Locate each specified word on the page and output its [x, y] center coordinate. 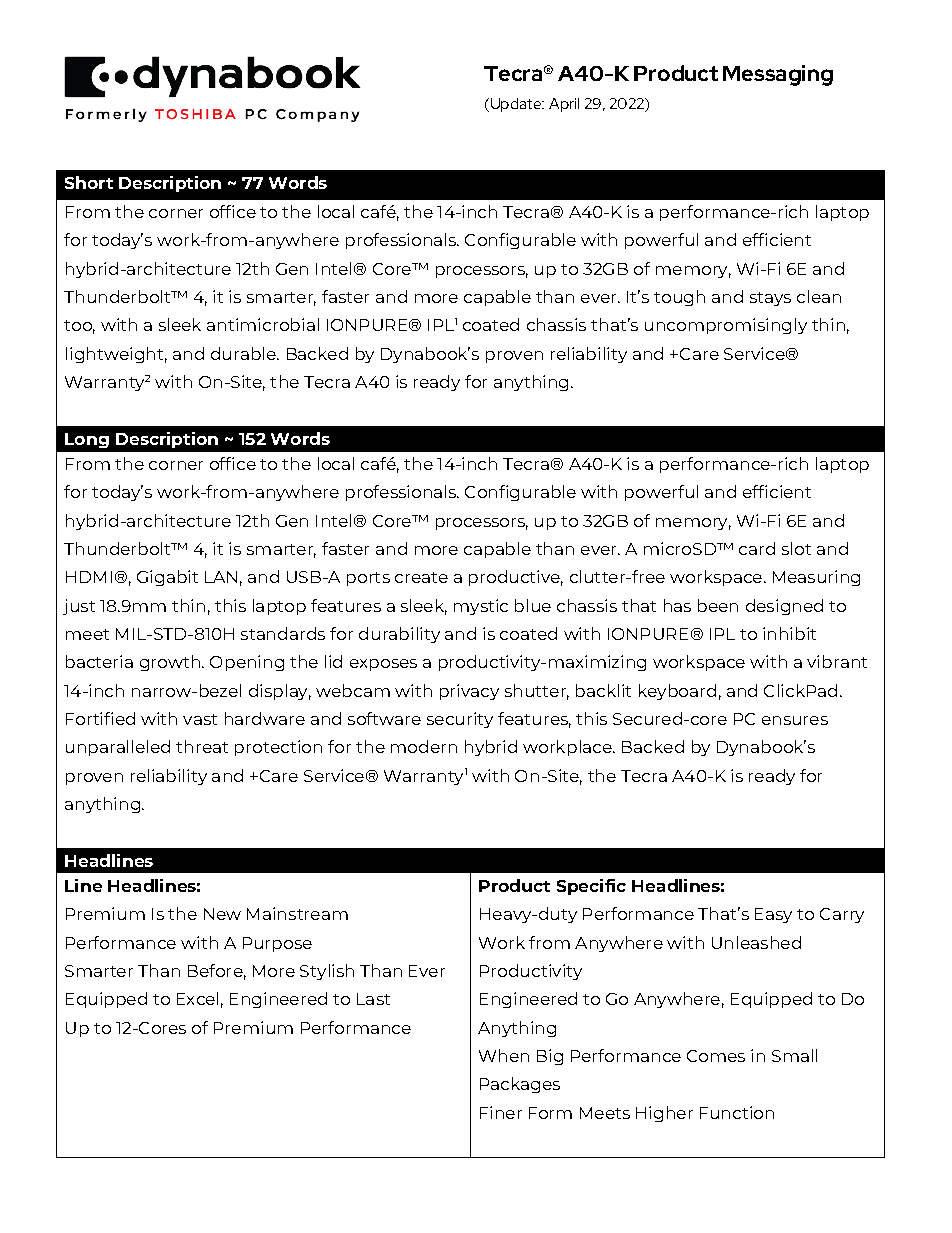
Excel [197, 998]
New [222, 914]
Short [89, 182]
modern [424, 746]
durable [244, 353]
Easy [773, 915]
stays [770, 299]
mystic [481, 607]
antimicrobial [263, 324]
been [718, 605]
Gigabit [167, 578]
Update [517, 105]
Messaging [778, 75]
